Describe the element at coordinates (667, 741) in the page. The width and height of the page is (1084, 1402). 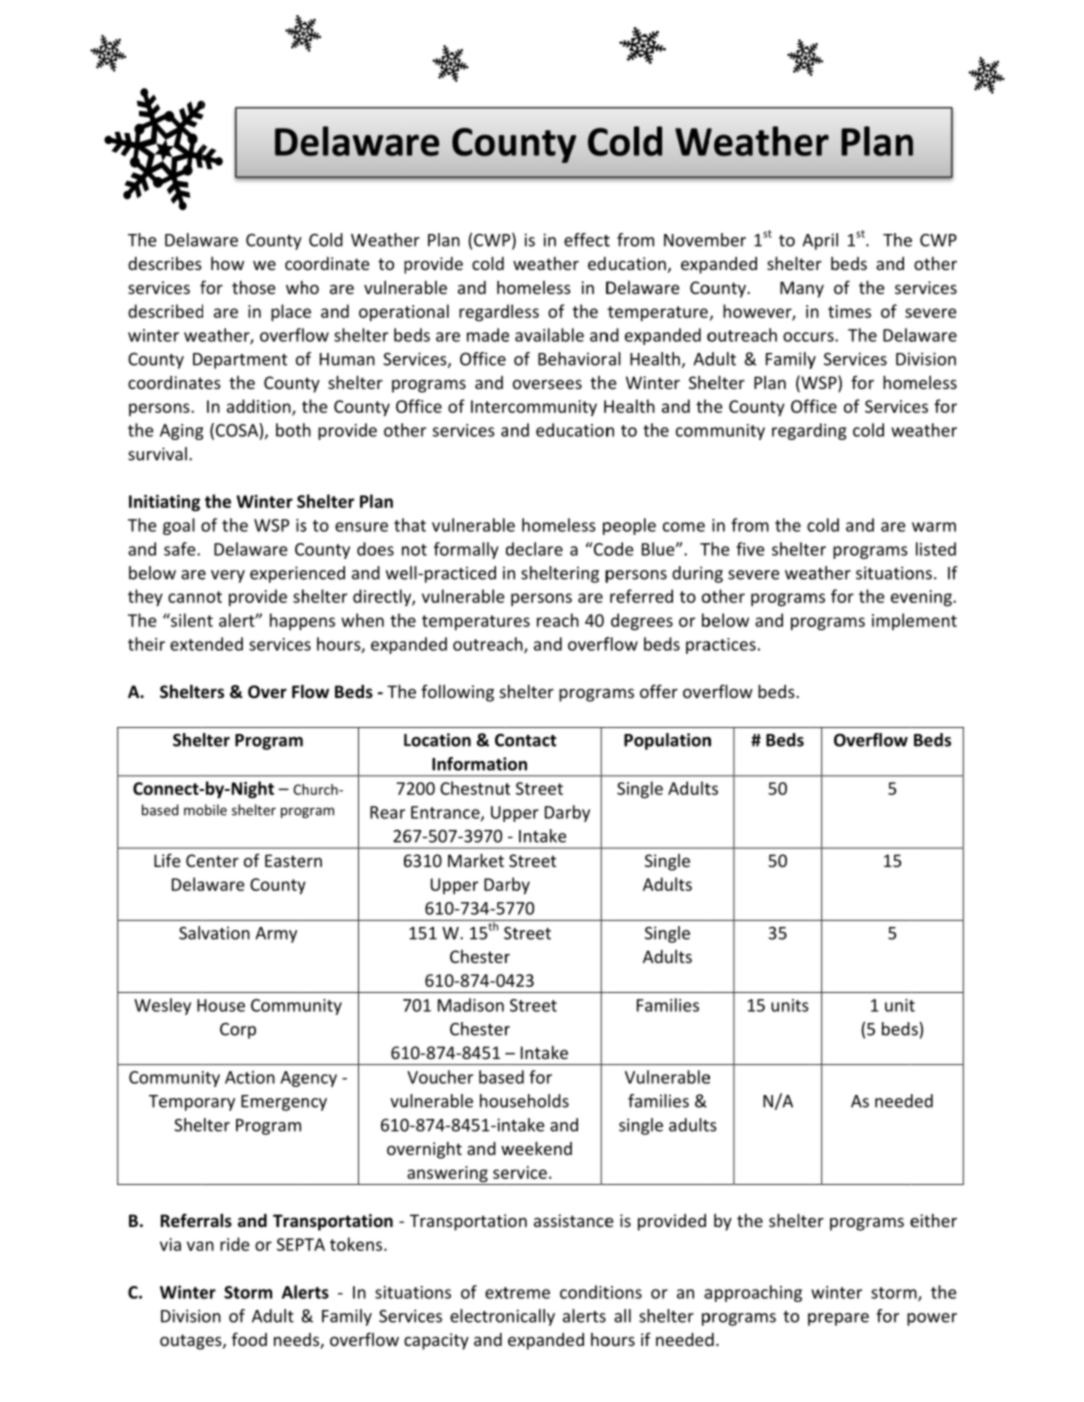
I see `Population` at that location.
